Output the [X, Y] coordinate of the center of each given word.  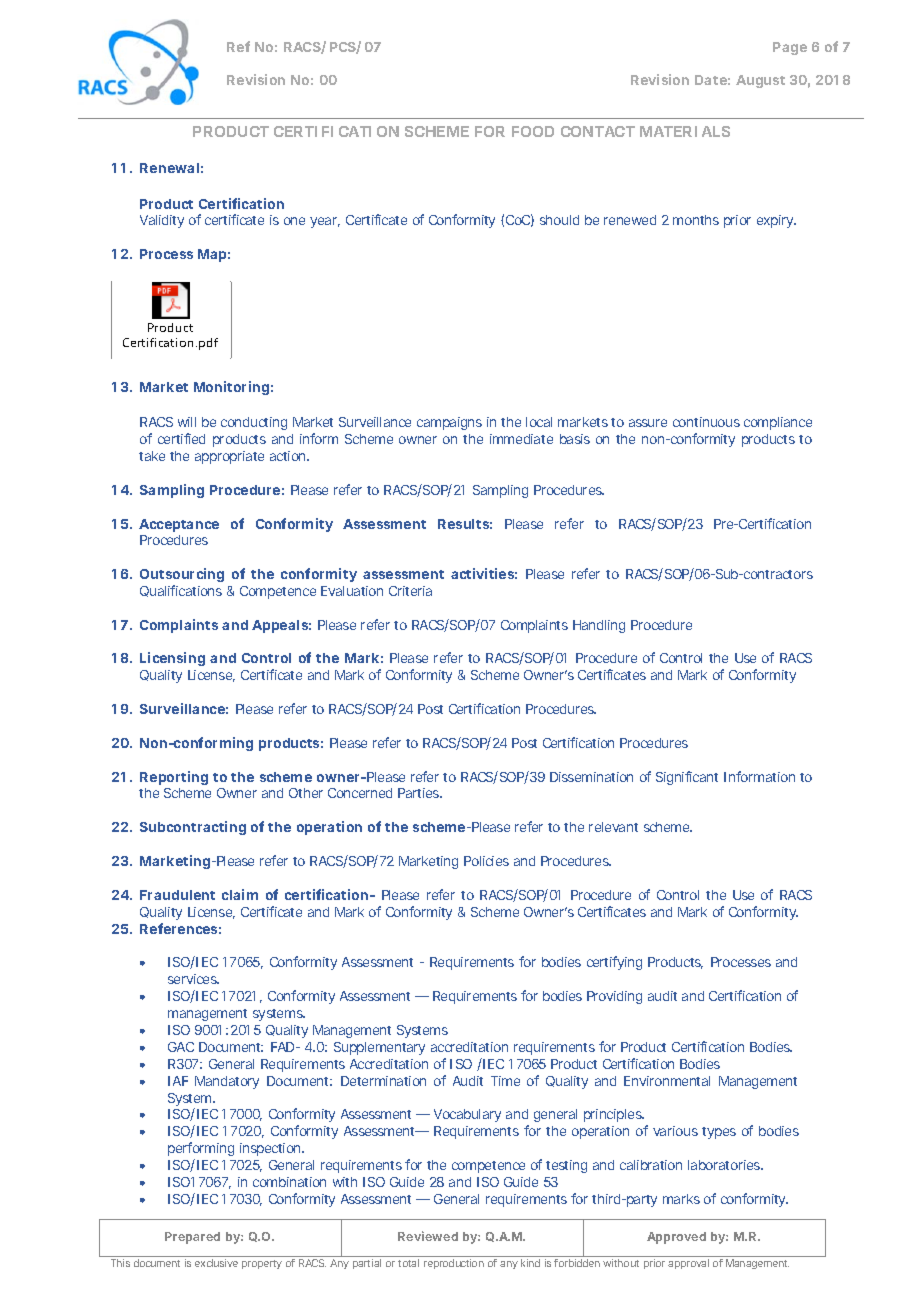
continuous [706, 422]
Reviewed [428, 1236]
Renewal [169, 168]
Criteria [410, 591]
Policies [486, 861]
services [193, 979]
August [760, 81]
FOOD [533, 131]
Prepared [192, 1238]
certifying [614, 963]
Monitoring [231, 388]
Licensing [172, 659]
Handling [599, 626]
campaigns [449, 423]
